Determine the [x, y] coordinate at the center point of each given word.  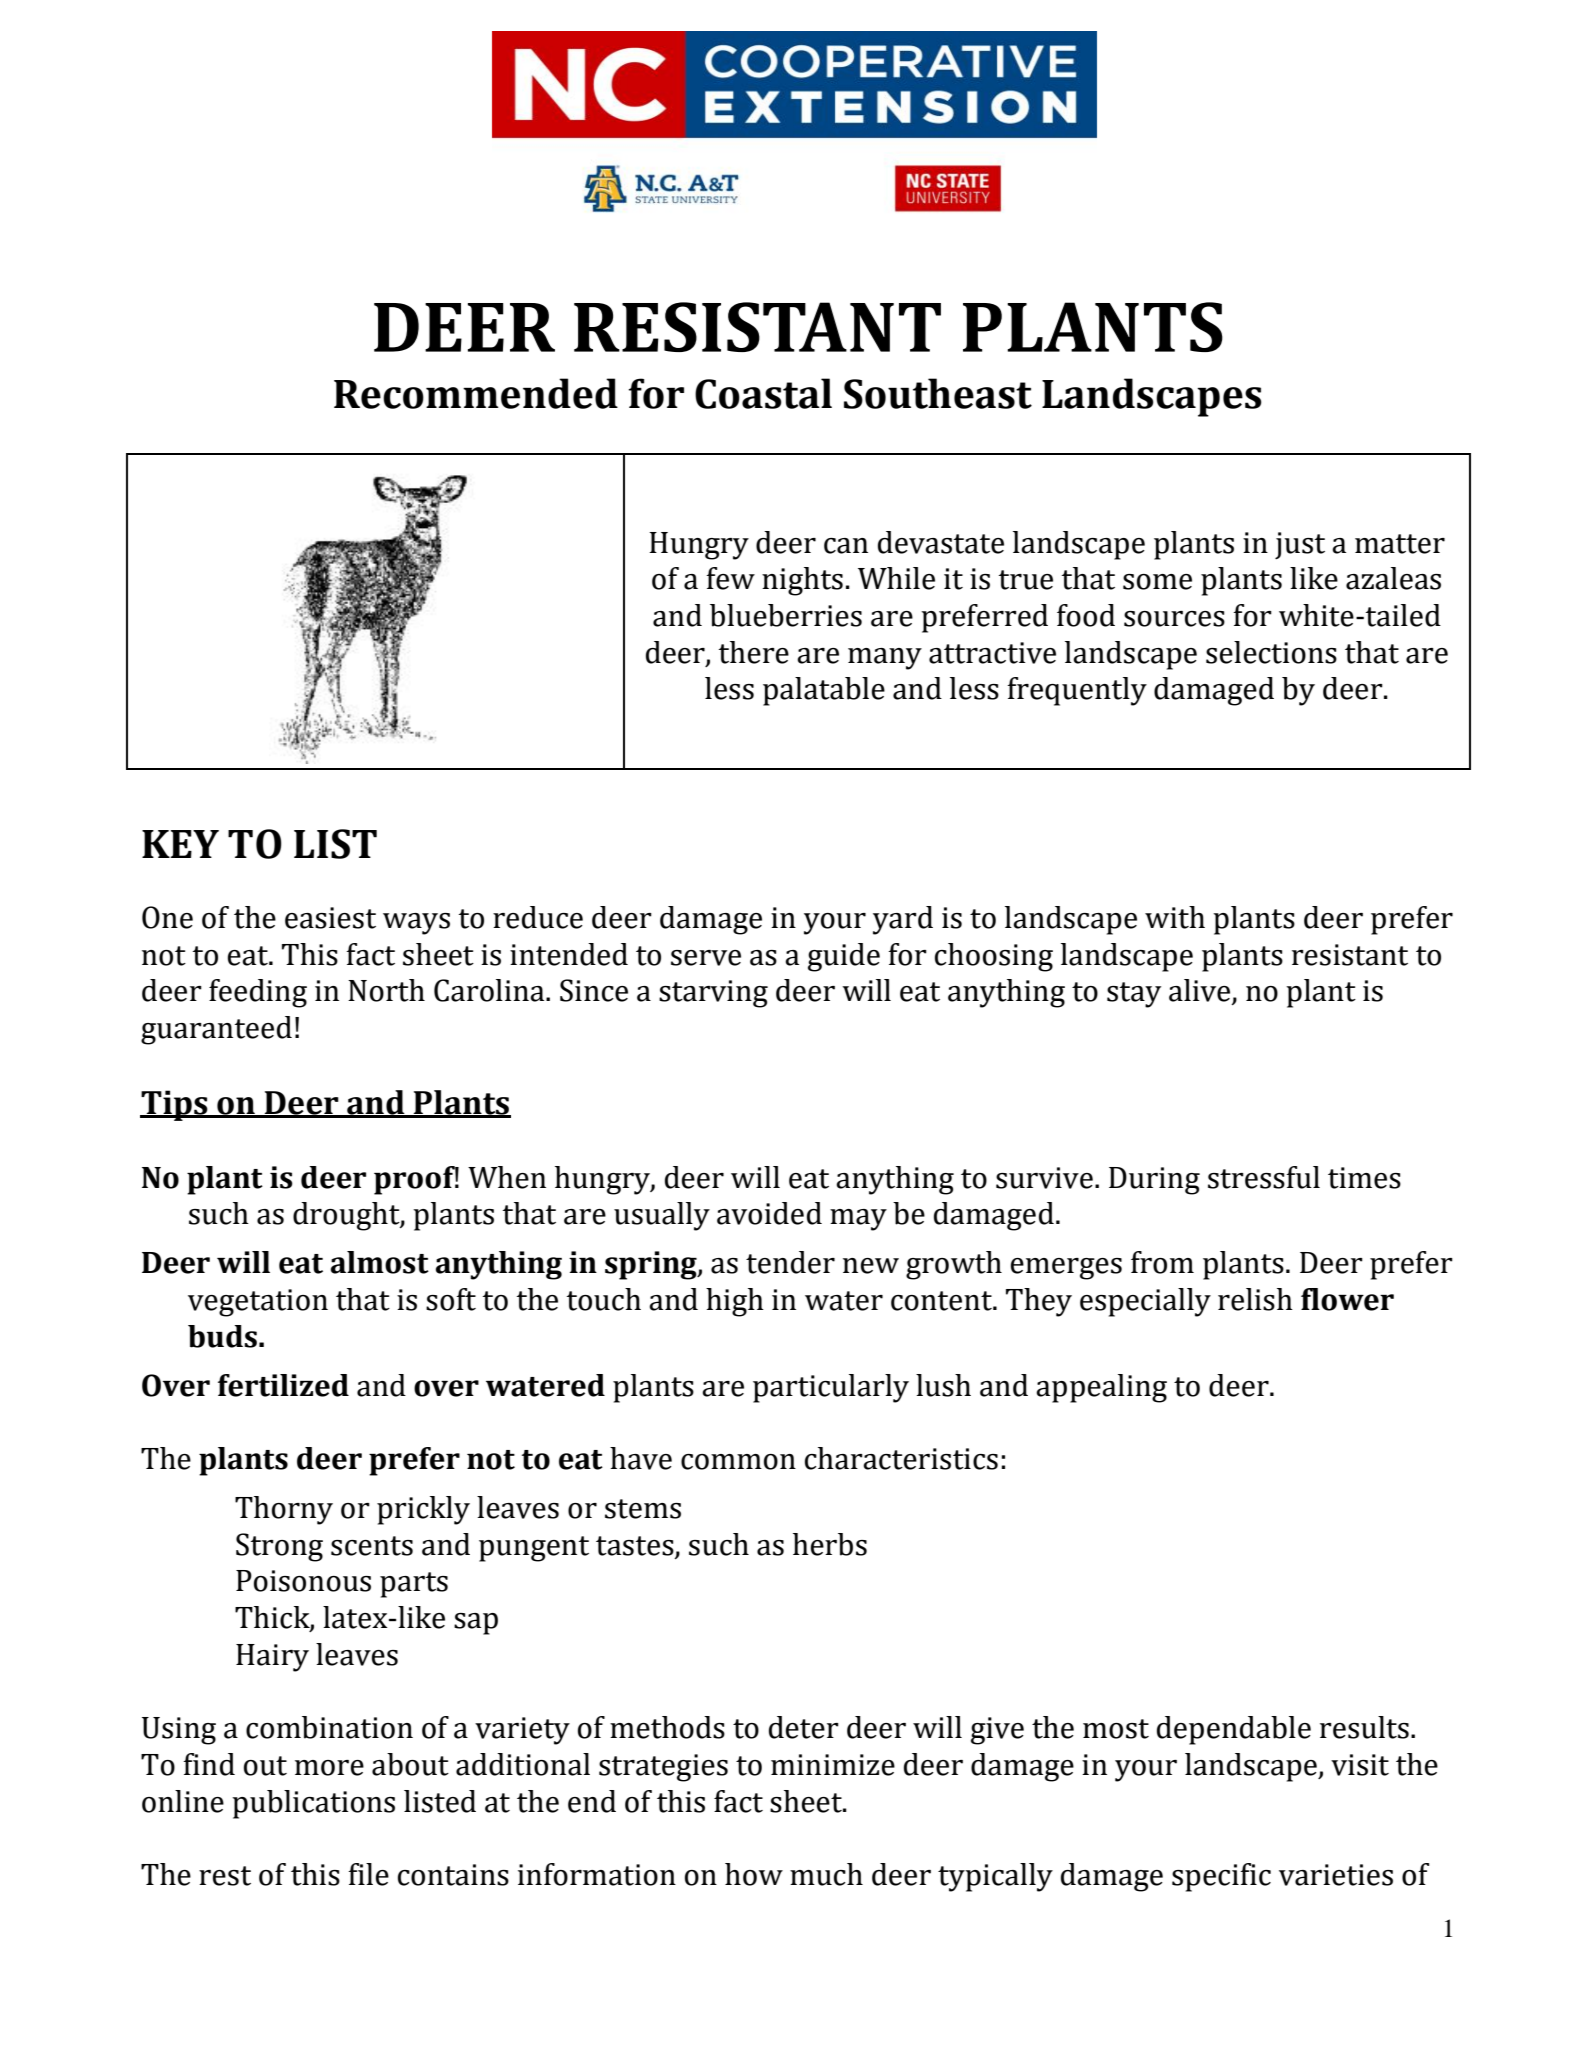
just [1300, 545]
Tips [175, 1105]
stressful [1264, 1177]
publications [313, 1804]
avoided [769, 1213]
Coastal [763, 393]
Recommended [476, 393]
